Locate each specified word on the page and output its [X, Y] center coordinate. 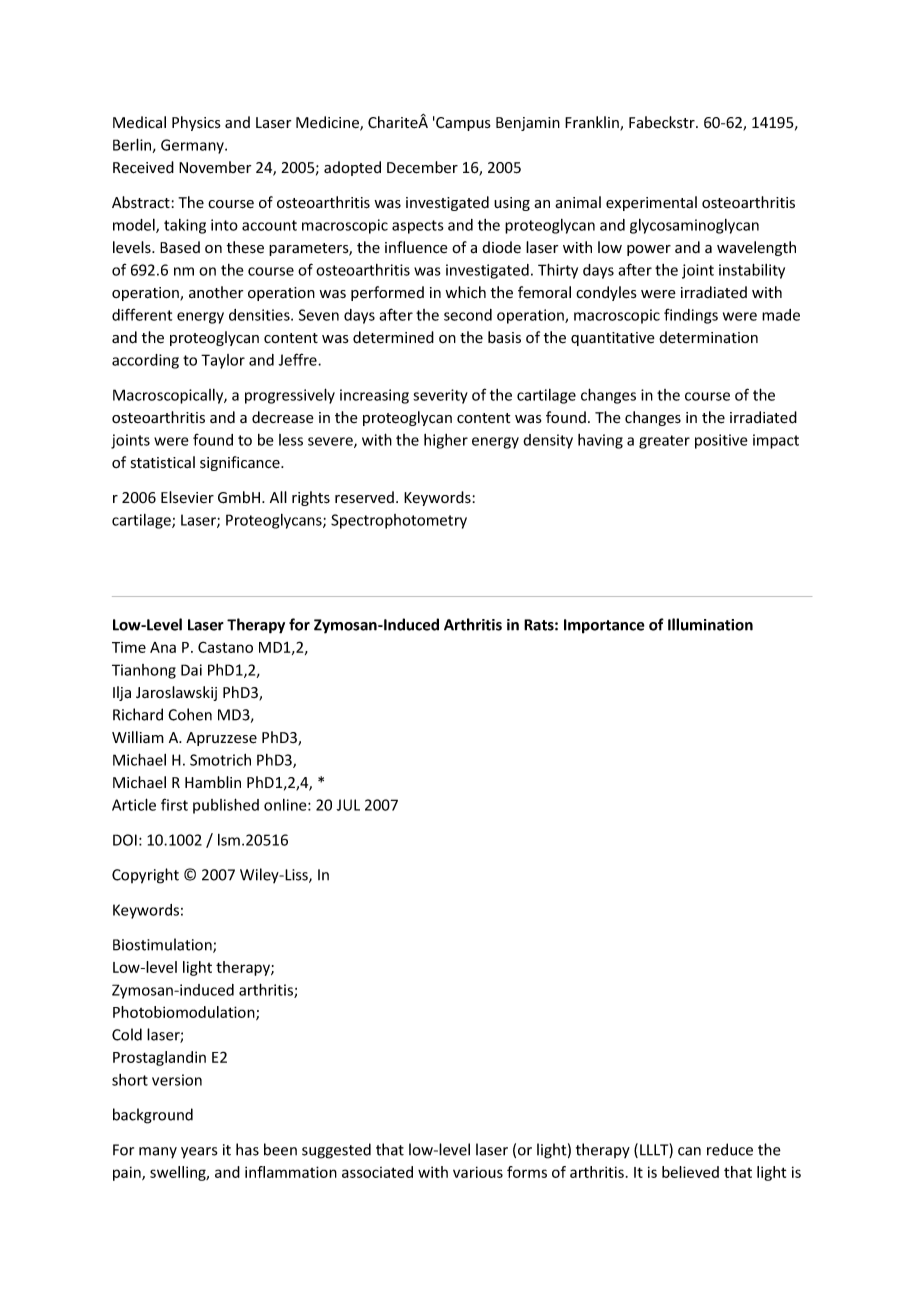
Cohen [190, 714]
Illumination [710, 624]
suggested [336, 1151]
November [215, 167]
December [422, 167]
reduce [730, 1149]
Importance [604, 626]
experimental [651, 203]
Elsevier [187, 497]
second [468, 315]
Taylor [223, 361]
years [199, 1153]
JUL [348, 805]
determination [708, 337]
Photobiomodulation [185, 1013]
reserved [364, 497]
